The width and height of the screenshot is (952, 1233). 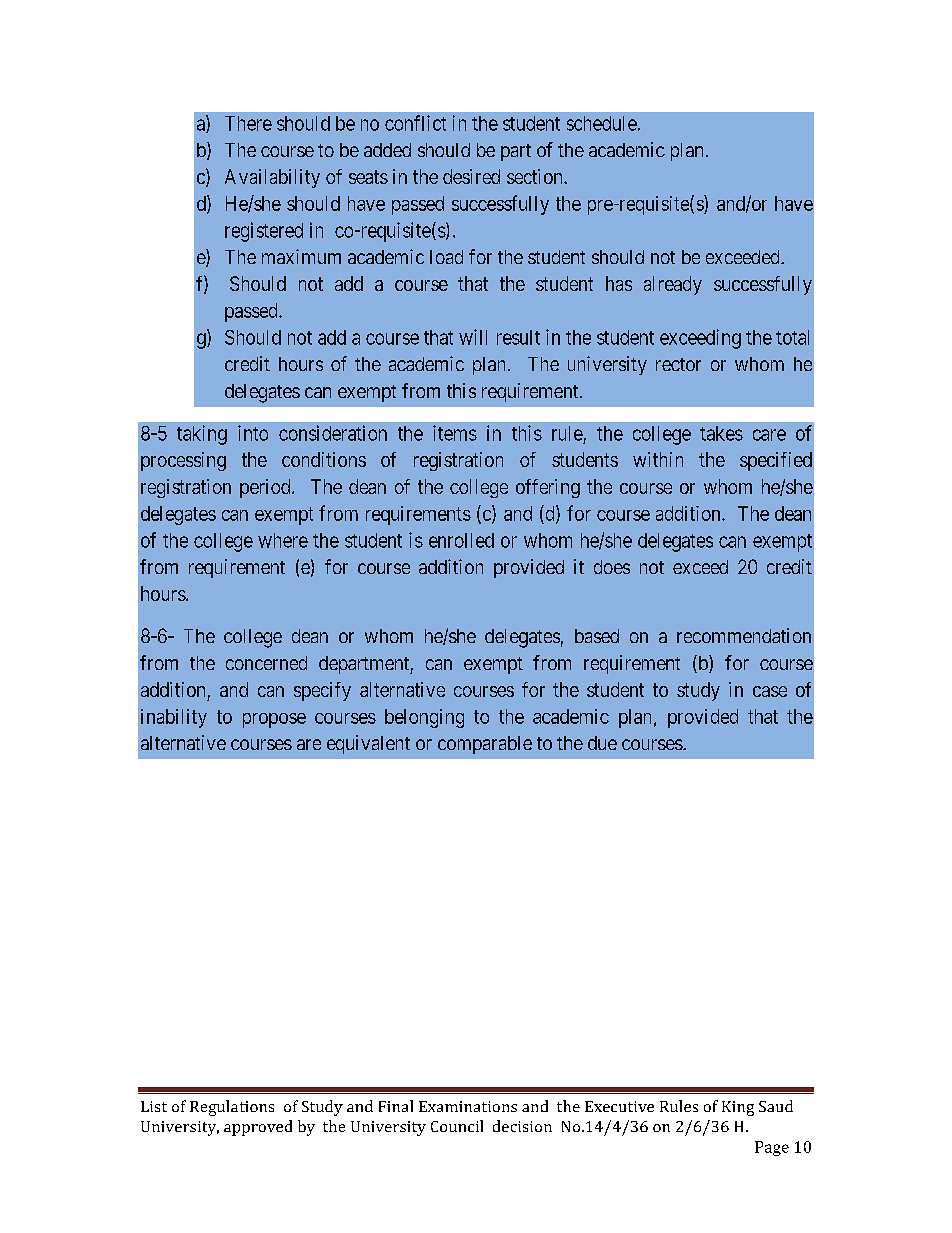 I want to click on comparable, so click(x=485, y=745).
